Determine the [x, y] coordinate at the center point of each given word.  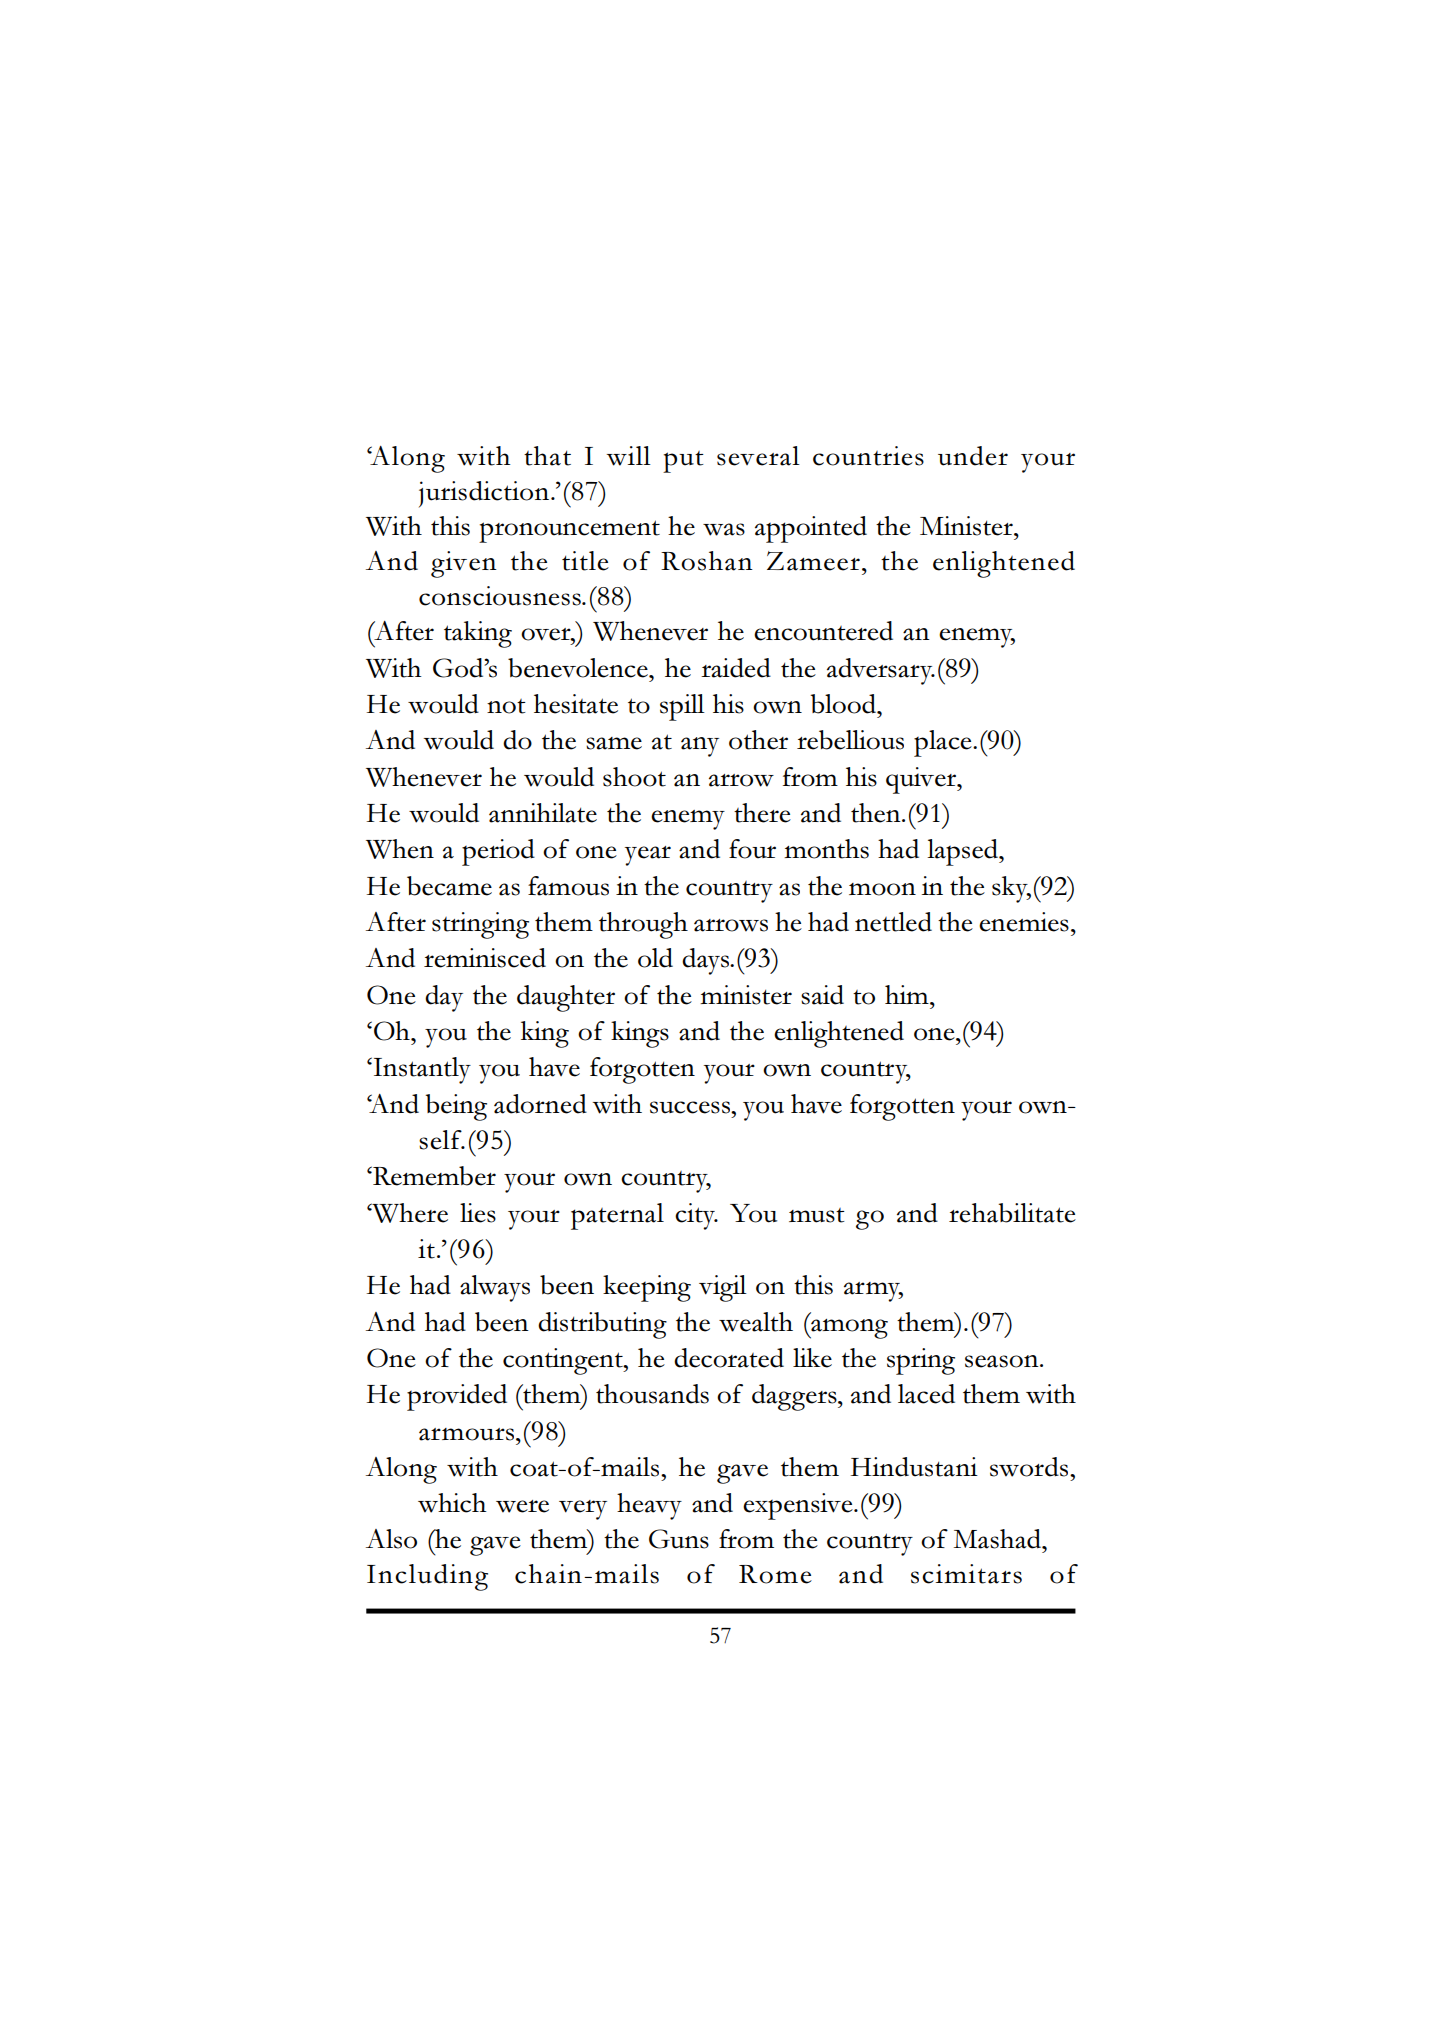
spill [682, 707]
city [696, 1216]
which [452, 1503]
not [506, 706]
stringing [480, 925]
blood [844, 704]
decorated [729, 1358]
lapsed [964, 852]
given [464, 564]
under [973, 456]
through [643, 925]
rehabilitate [1012, 1213]
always [495, 1288]
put [683, 462]
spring [921, 1361]
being [456, 1107]
